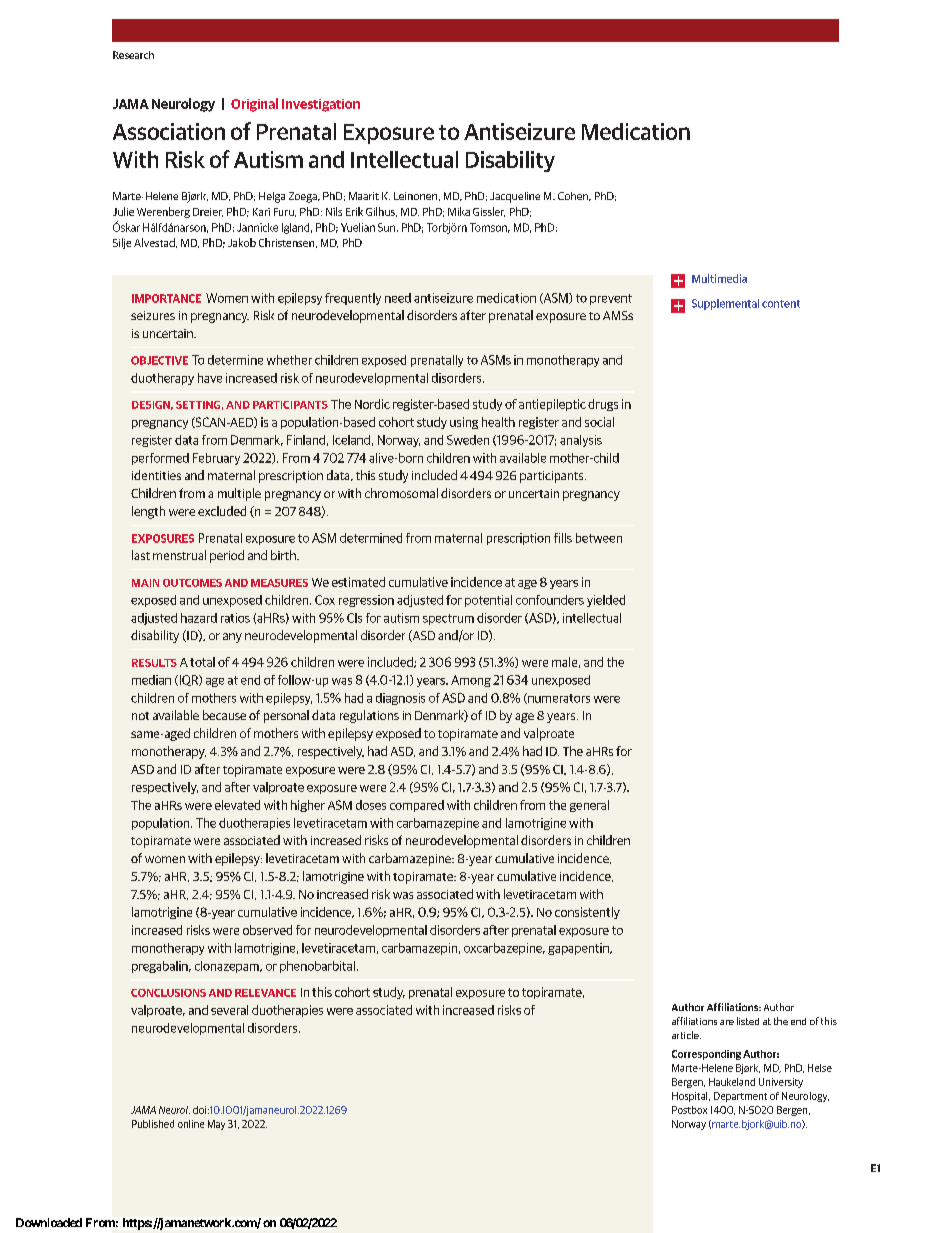  Describe the element at coordinates (154, 663) in the screenshot. I see `RESULTS` at that location.
